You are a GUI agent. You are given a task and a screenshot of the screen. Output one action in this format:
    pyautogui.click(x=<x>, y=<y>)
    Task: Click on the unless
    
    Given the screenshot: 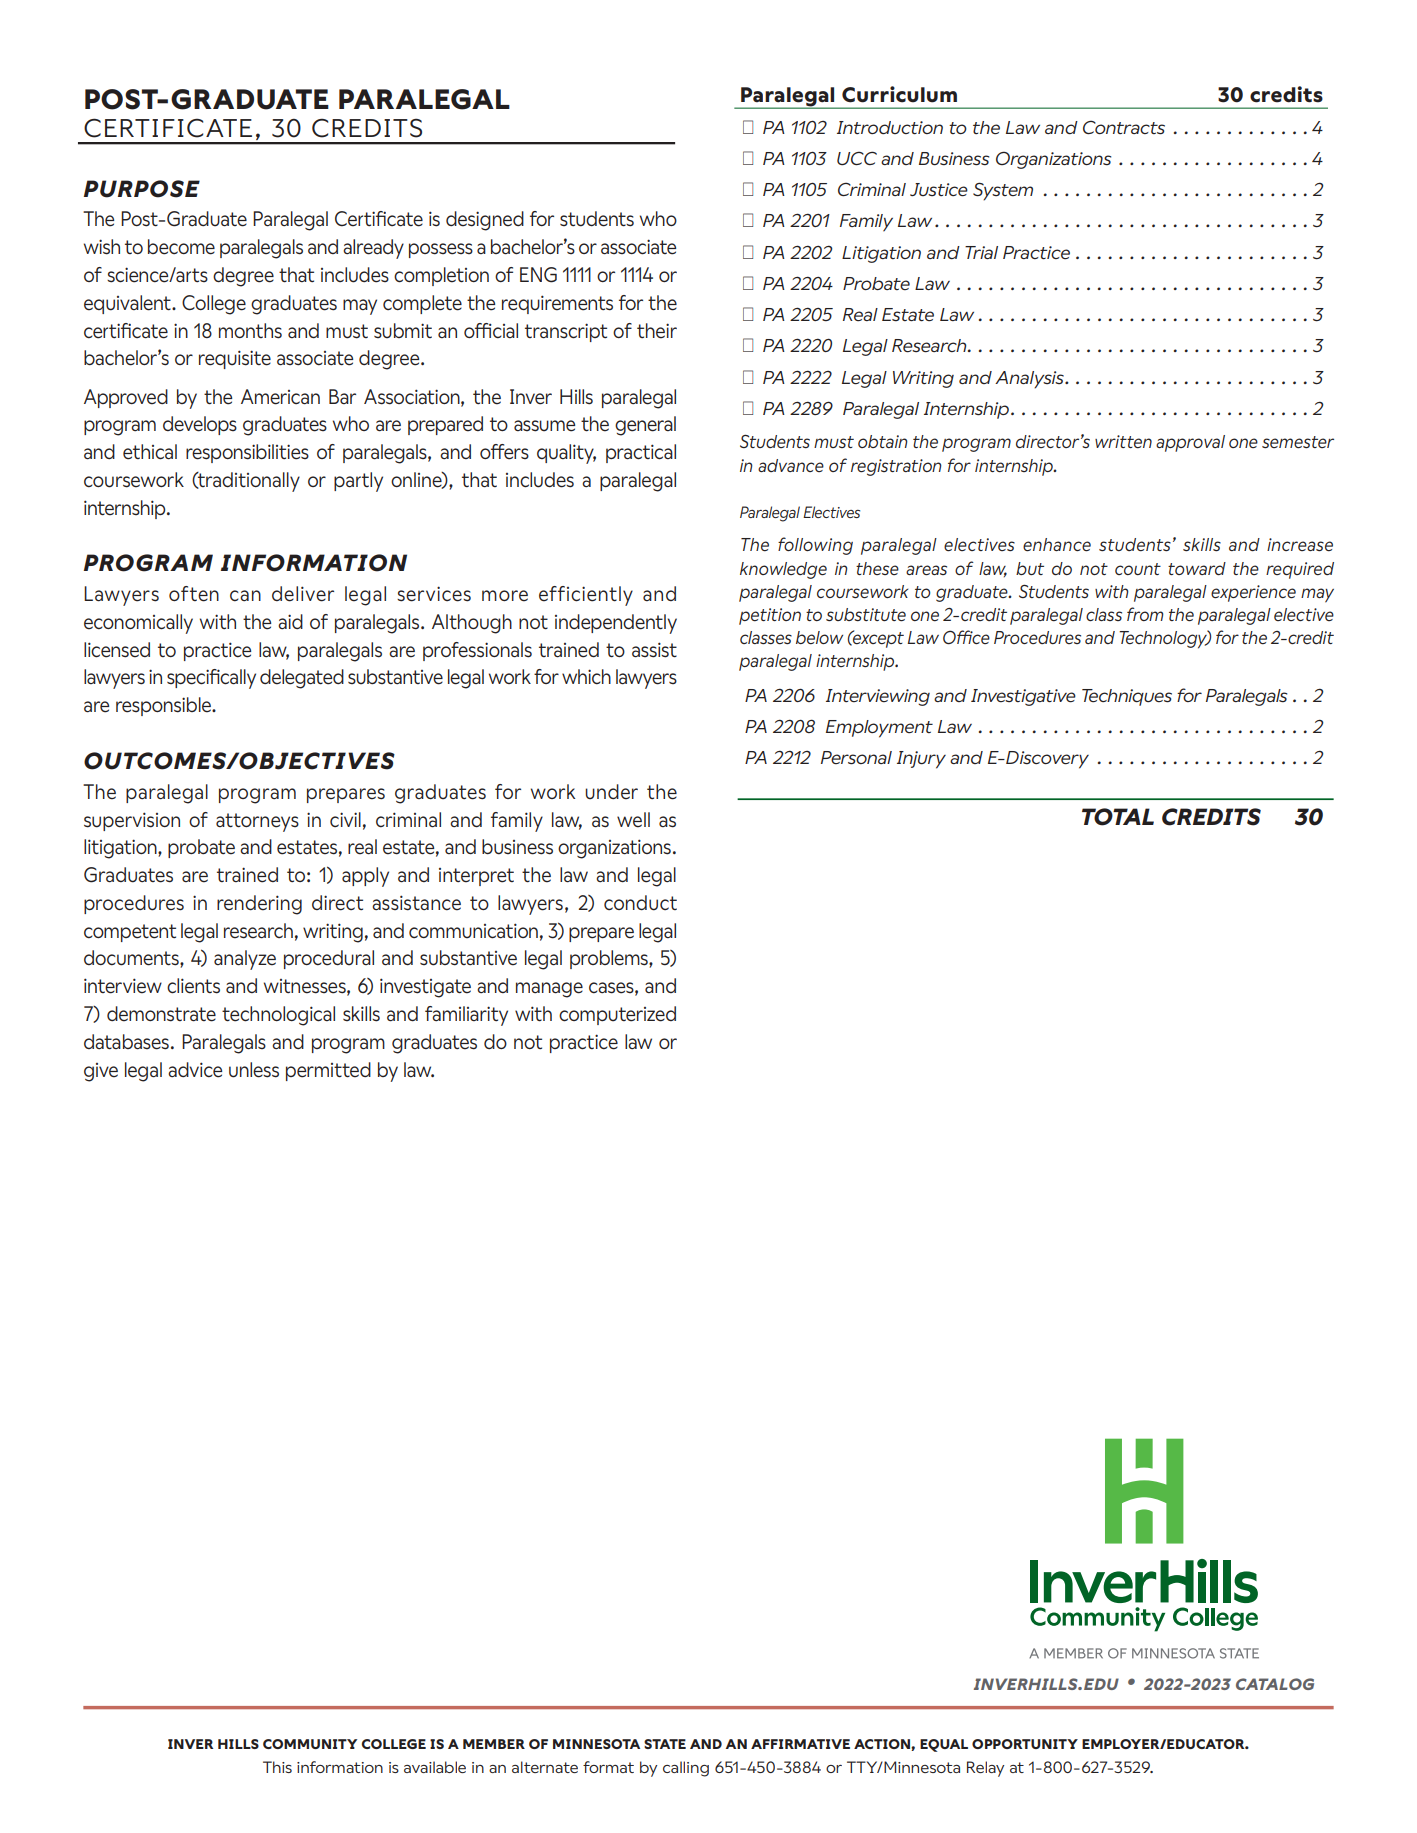 What is the action you would take?
    pyautogui.click(x=254, y=1070)
